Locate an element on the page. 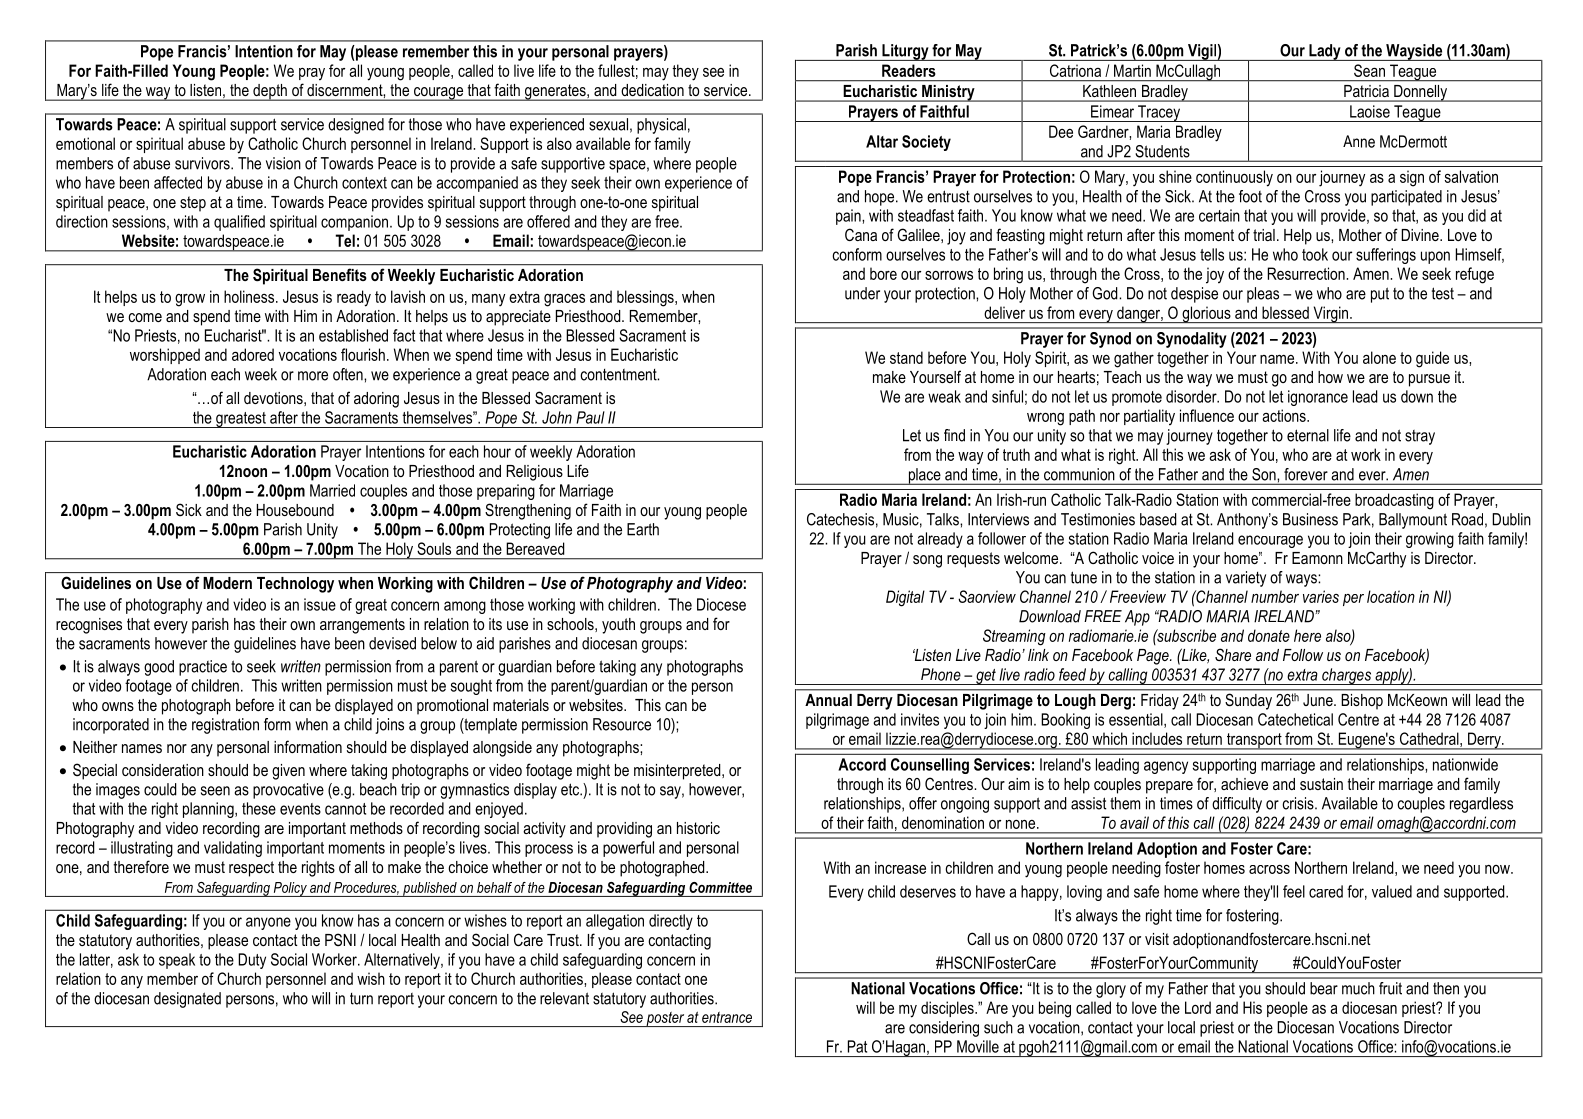  depth is located at coordinates (270, 92).
